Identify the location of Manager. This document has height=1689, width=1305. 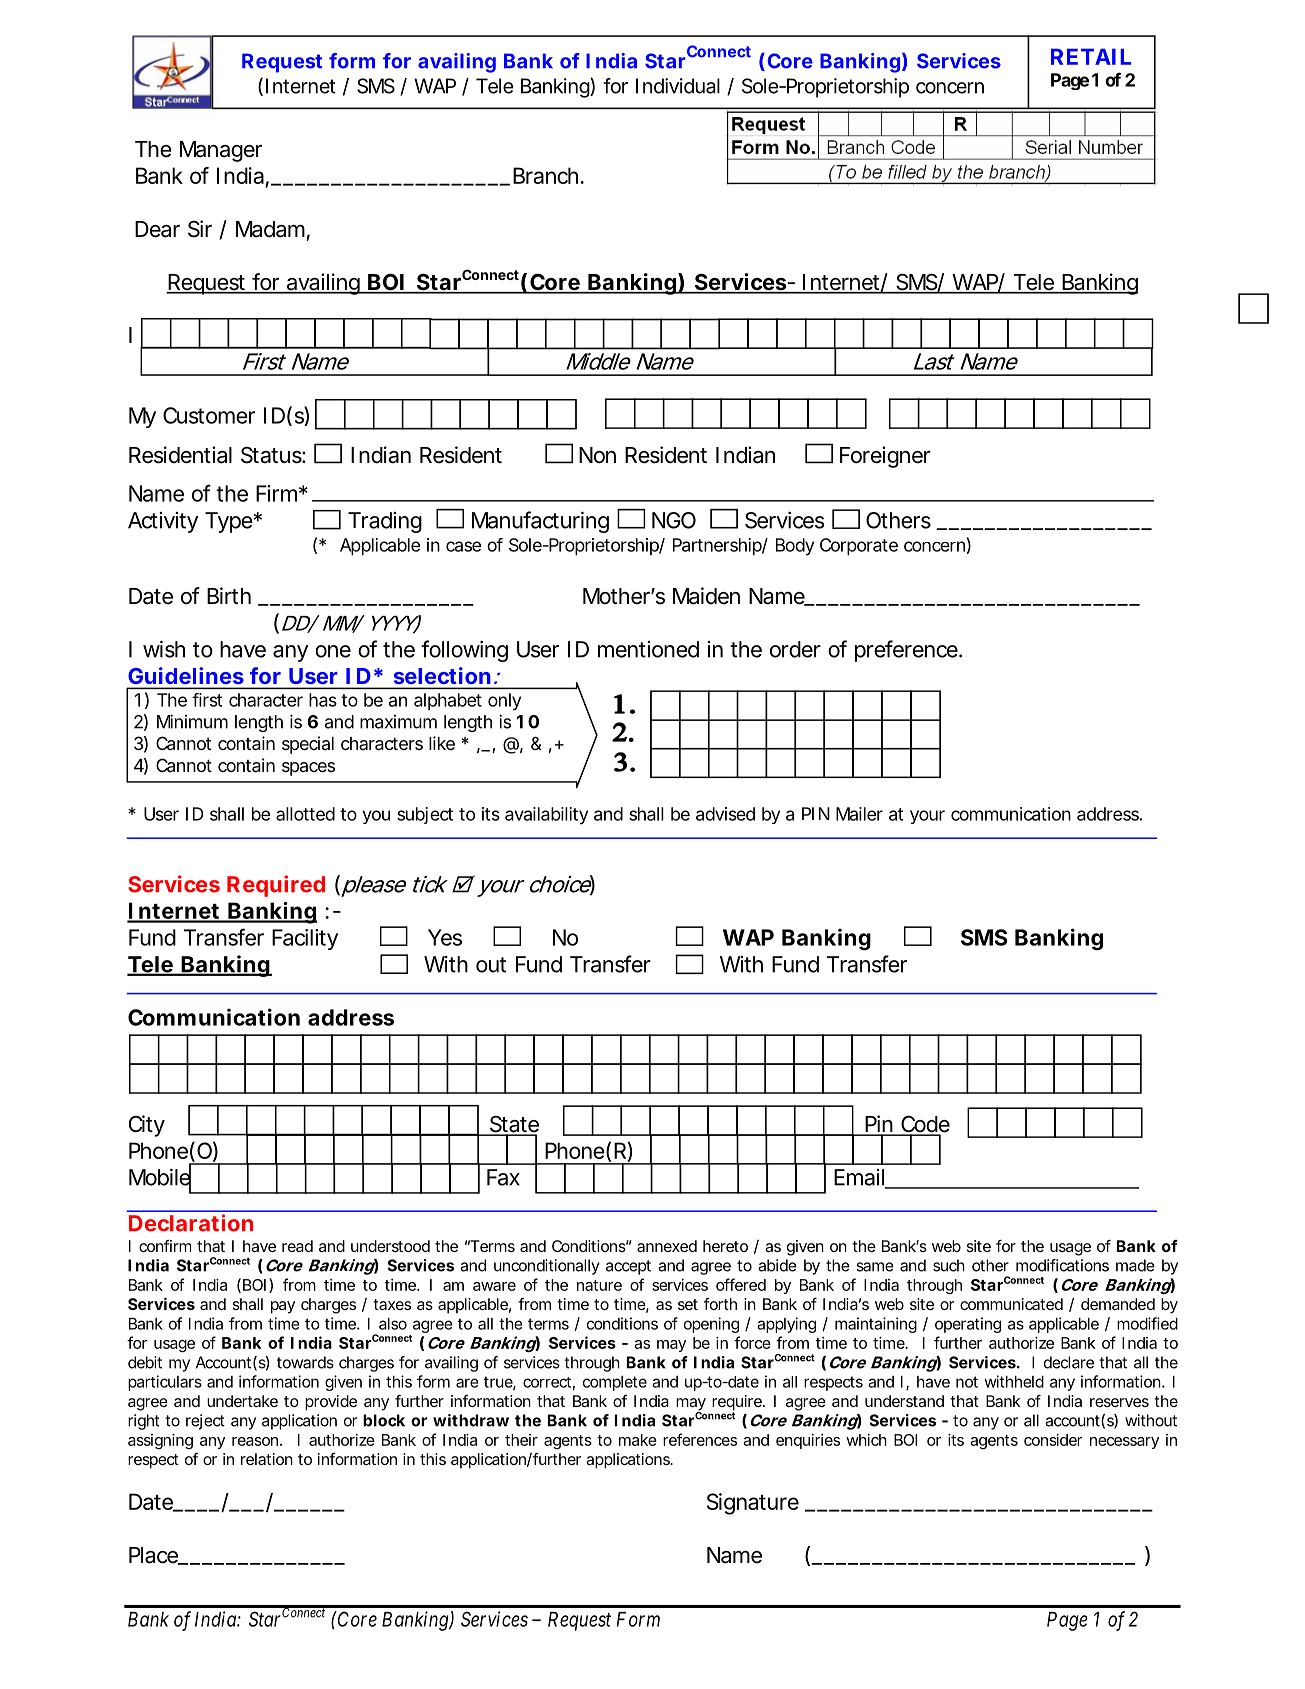
(221, 151).
